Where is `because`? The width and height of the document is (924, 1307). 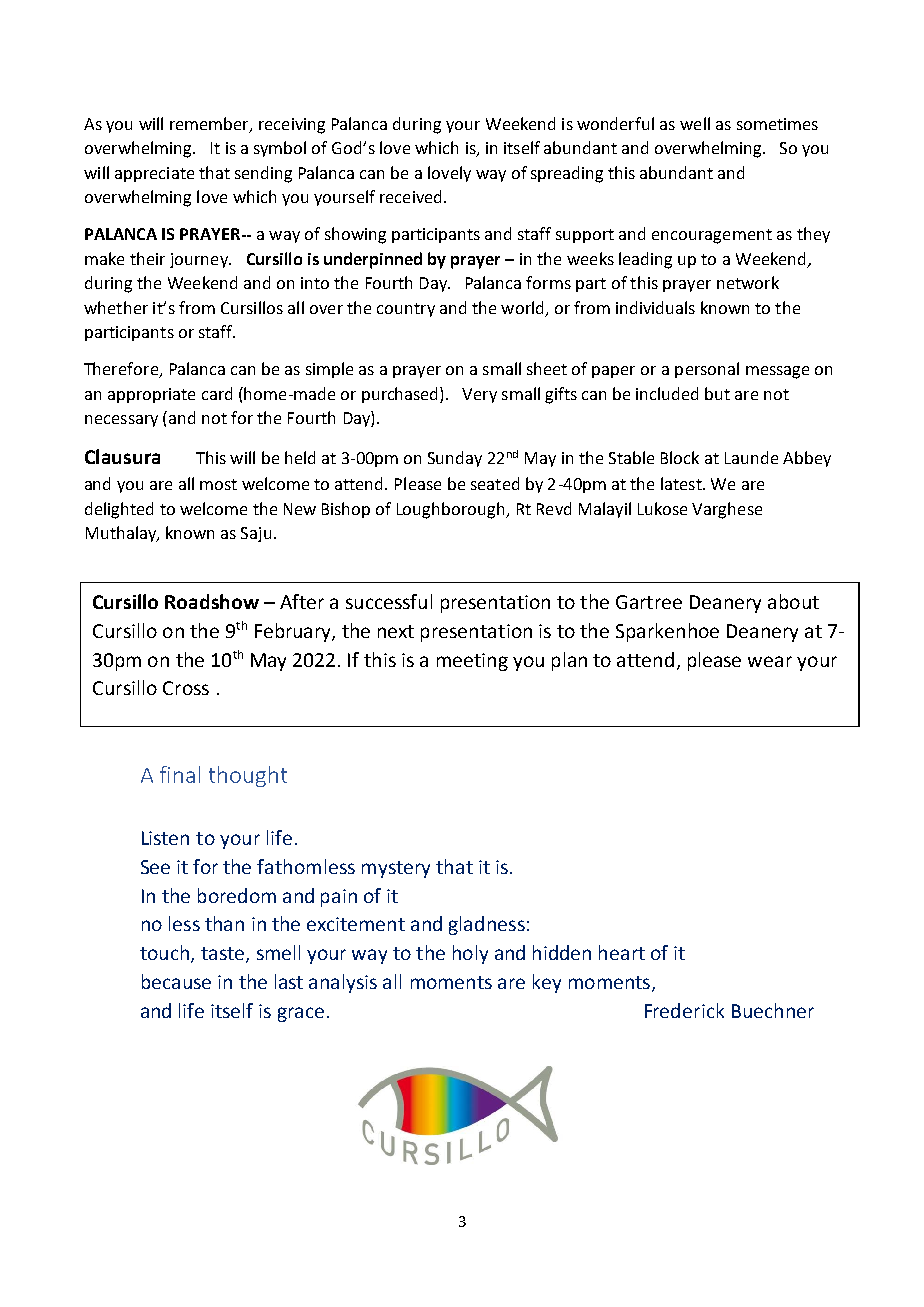
because is located at coordinates (176, 981).
